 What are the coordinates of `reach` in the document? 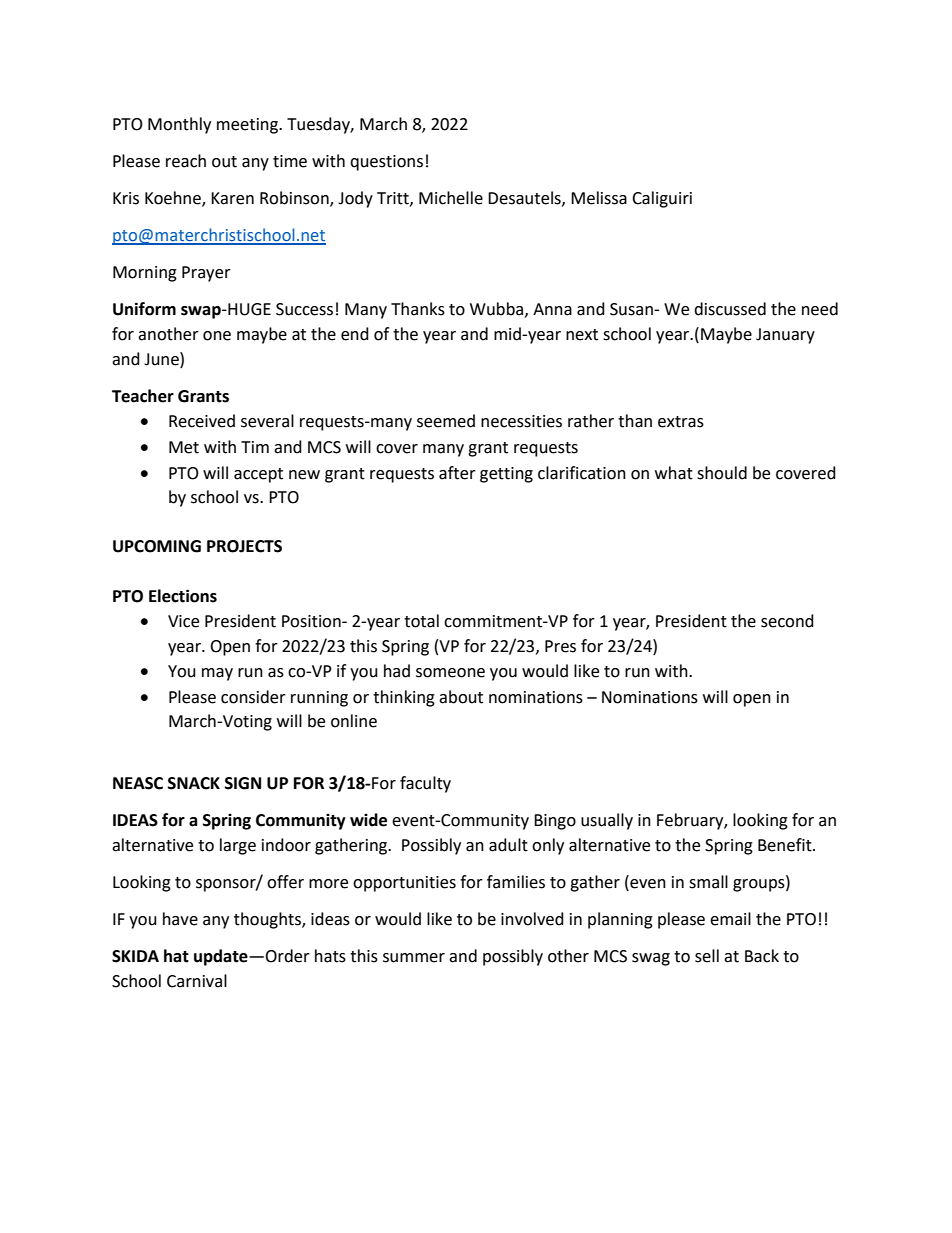 It's located at (186, 161).
